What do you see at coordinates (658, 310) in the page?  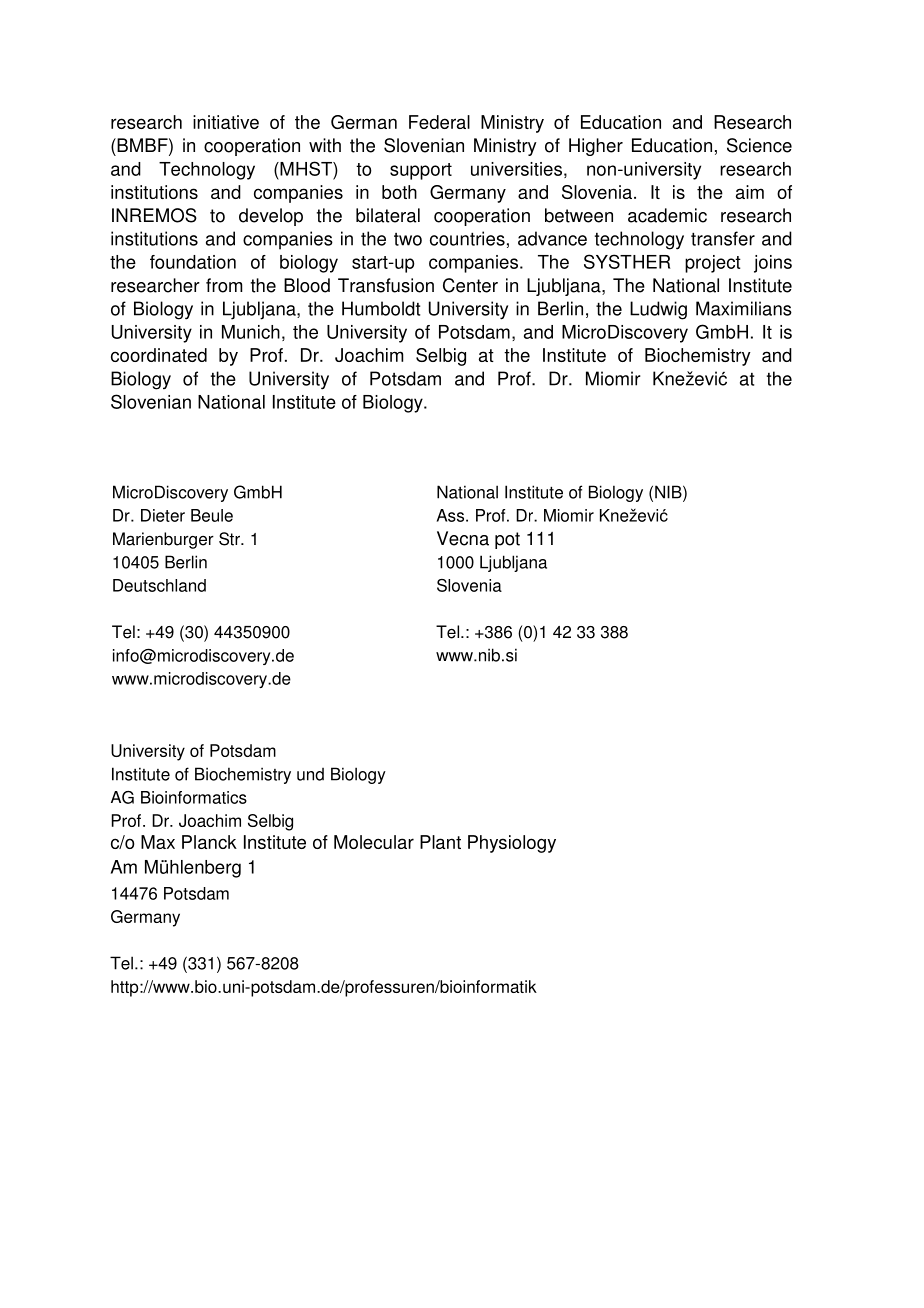 I see `Ludwig` at bounding box center [658, 310].
